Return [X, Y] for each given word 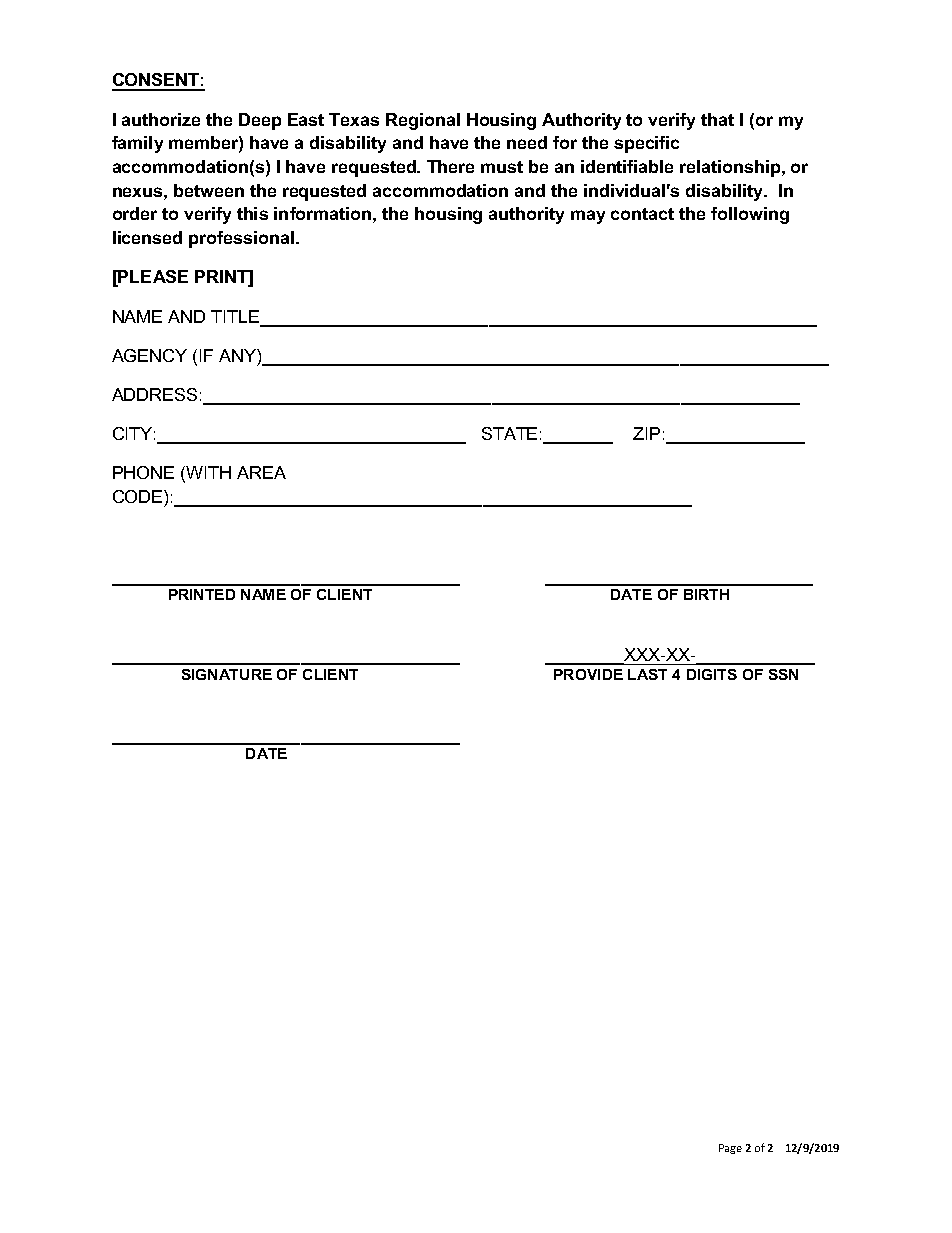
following [750, 215]
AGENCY [149, 355]
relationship [731, 168]
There [450, 166]
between [209, 190]
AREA [261, 472]
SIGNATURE [227, 674]
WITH [207, 474]
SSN [783, 674]
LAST [647, 674]
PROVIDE [588, 674]
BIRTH [706, 594]
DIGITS [712, 674]
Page [730, 1149]
